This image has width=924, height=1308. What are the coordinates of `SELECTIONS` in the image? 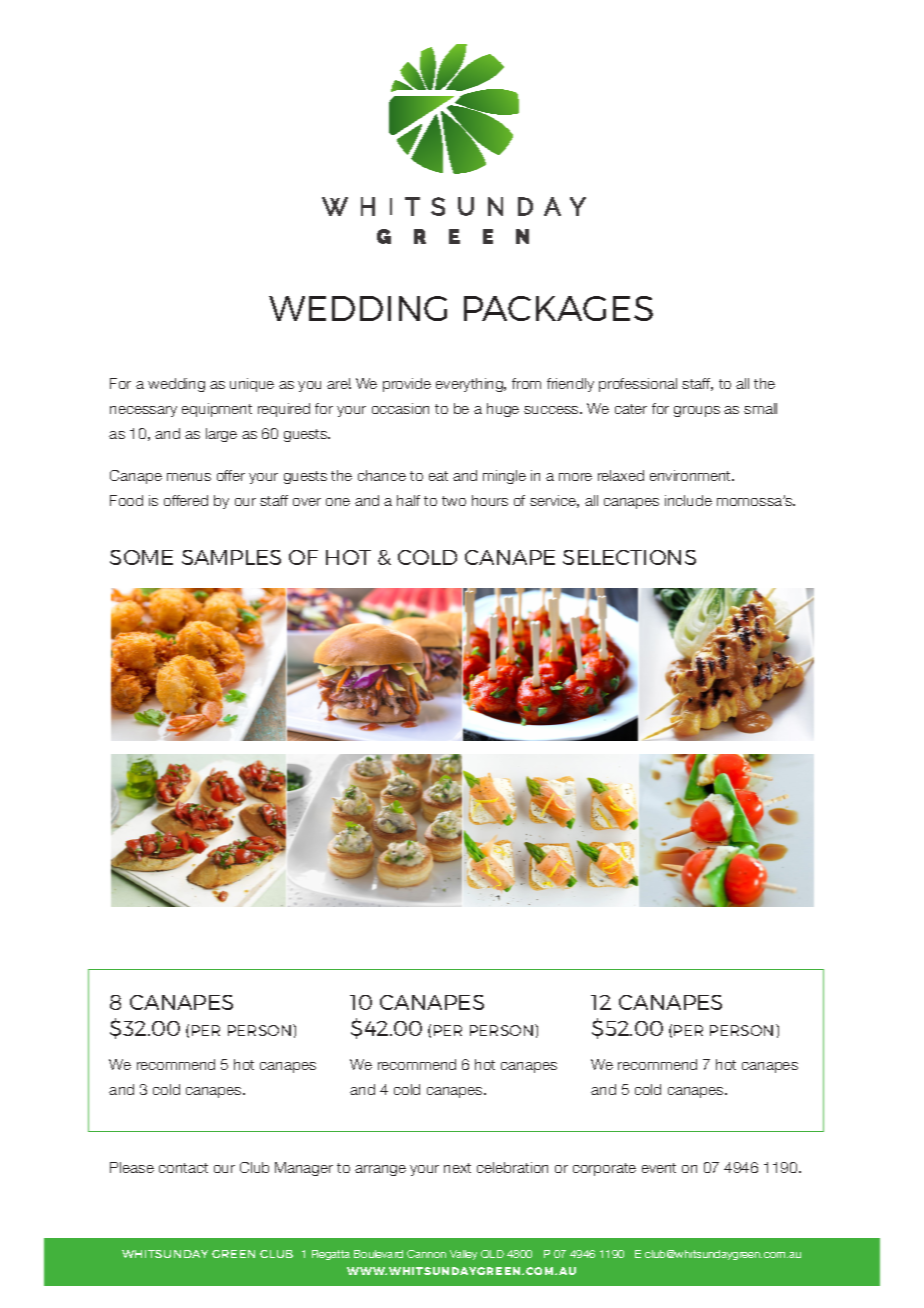 It's located at (629, 557).
